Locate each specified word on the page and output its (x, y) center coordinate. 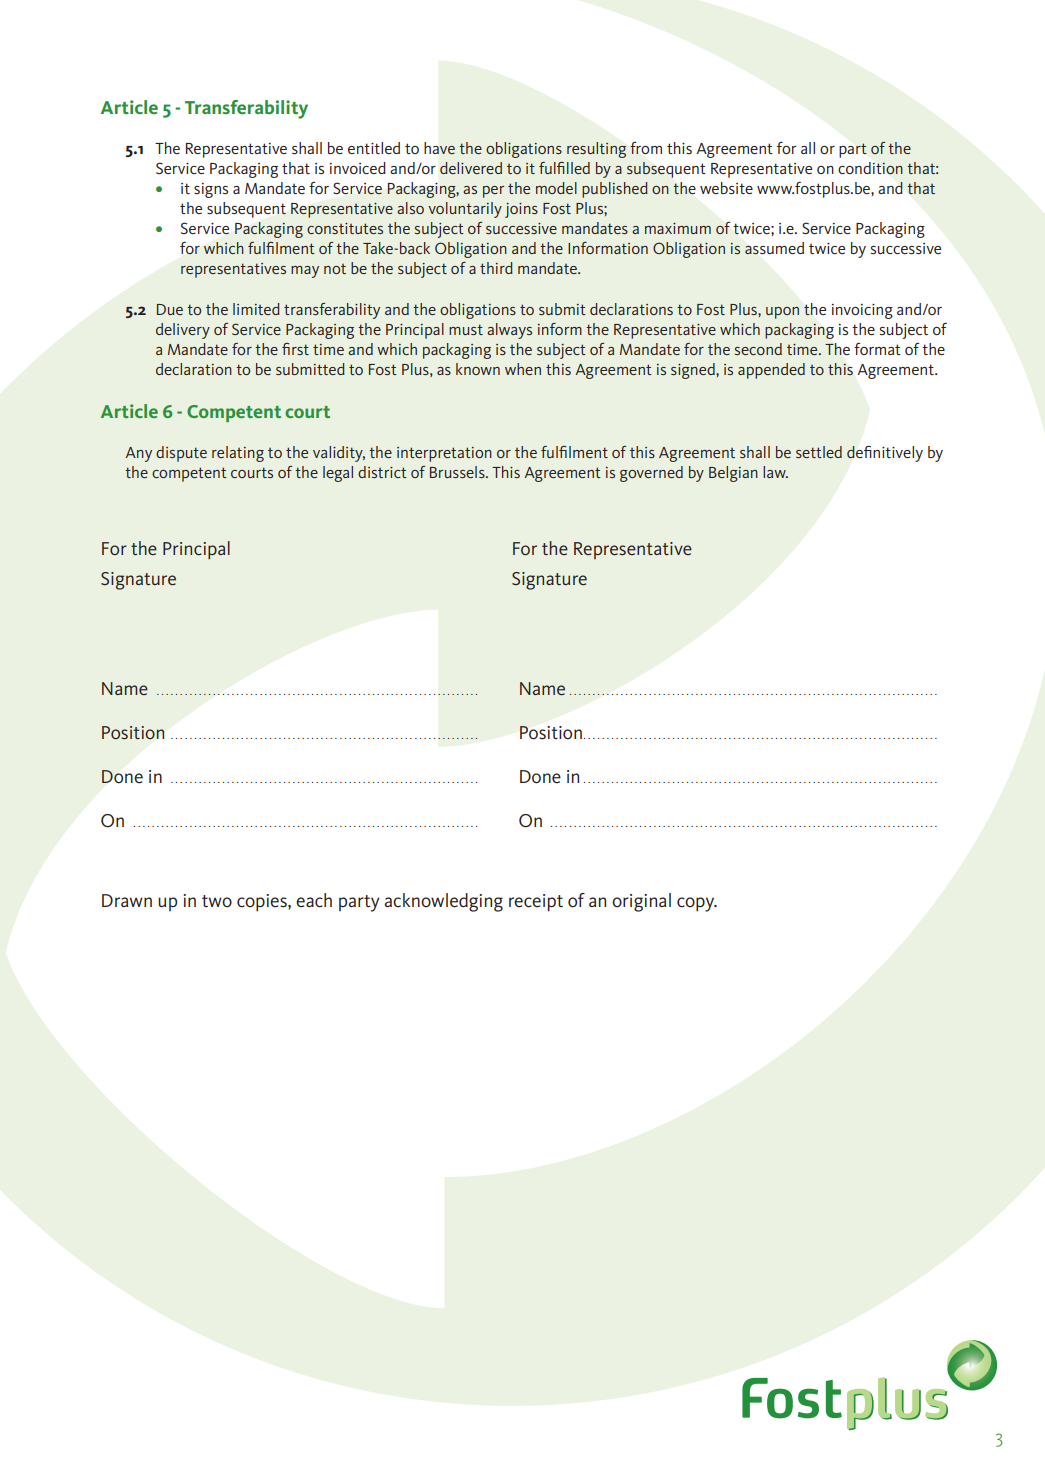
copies (263, 903)
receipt (536, 903)
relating (238, 454)
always (509, 331)
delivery (183, 331)
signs (211, 190)
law (775, 472)
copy (697, 904)
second (758, 349)
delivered (471, 168)
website (726, 188)
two (217, 901)
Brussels (458, 472)
